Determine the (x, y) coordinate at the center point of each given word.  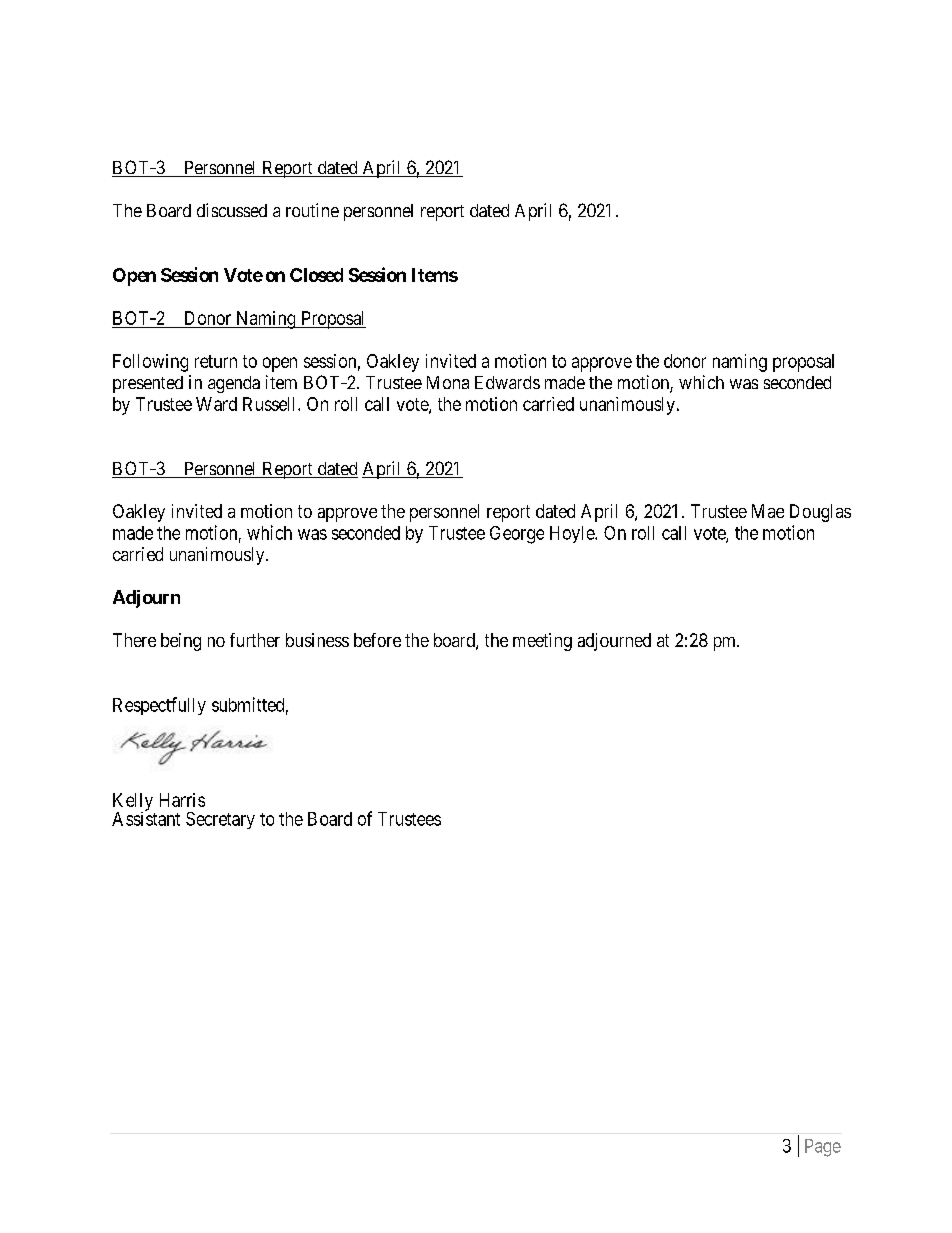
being (181, 642)
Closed (316, 275)
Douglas (820, 513)
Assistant (146, 818)
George (517, 535)
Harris (182, 800)
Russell (271, 404)
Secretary (220, 820)
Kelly (133, 803)
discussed (232, 210)
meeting (542, 642)
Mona (448, 382)
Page (823, 1148)
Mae (768, 511)
